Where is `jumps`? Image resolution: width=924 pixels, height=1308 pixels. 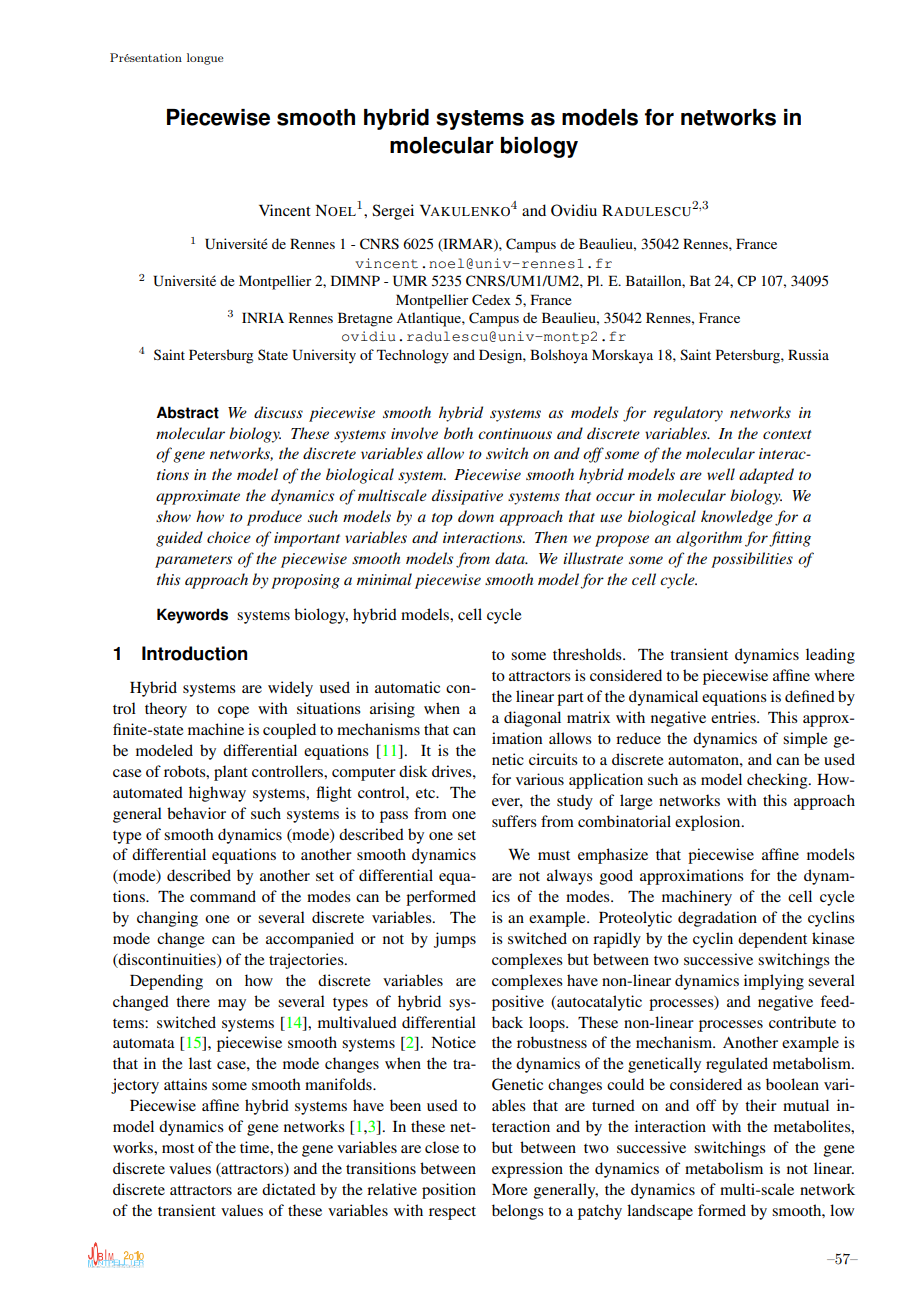
jumps is located at coordinates (455, 940).
